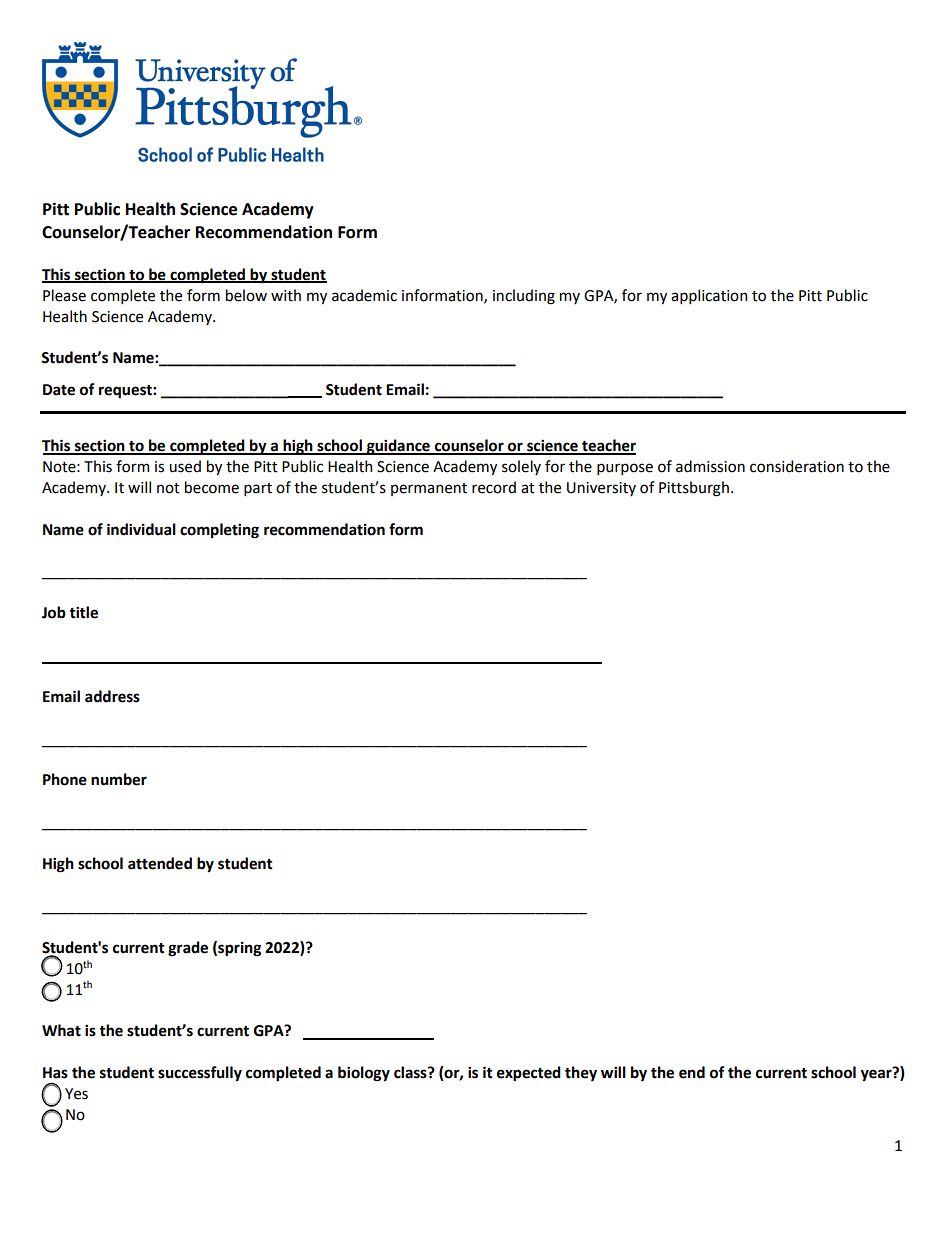 This image has width=952, height=1233. What do you see at coordinates (877, 1075) in the image?
I see `year` at bounding box center [877, 1075].
